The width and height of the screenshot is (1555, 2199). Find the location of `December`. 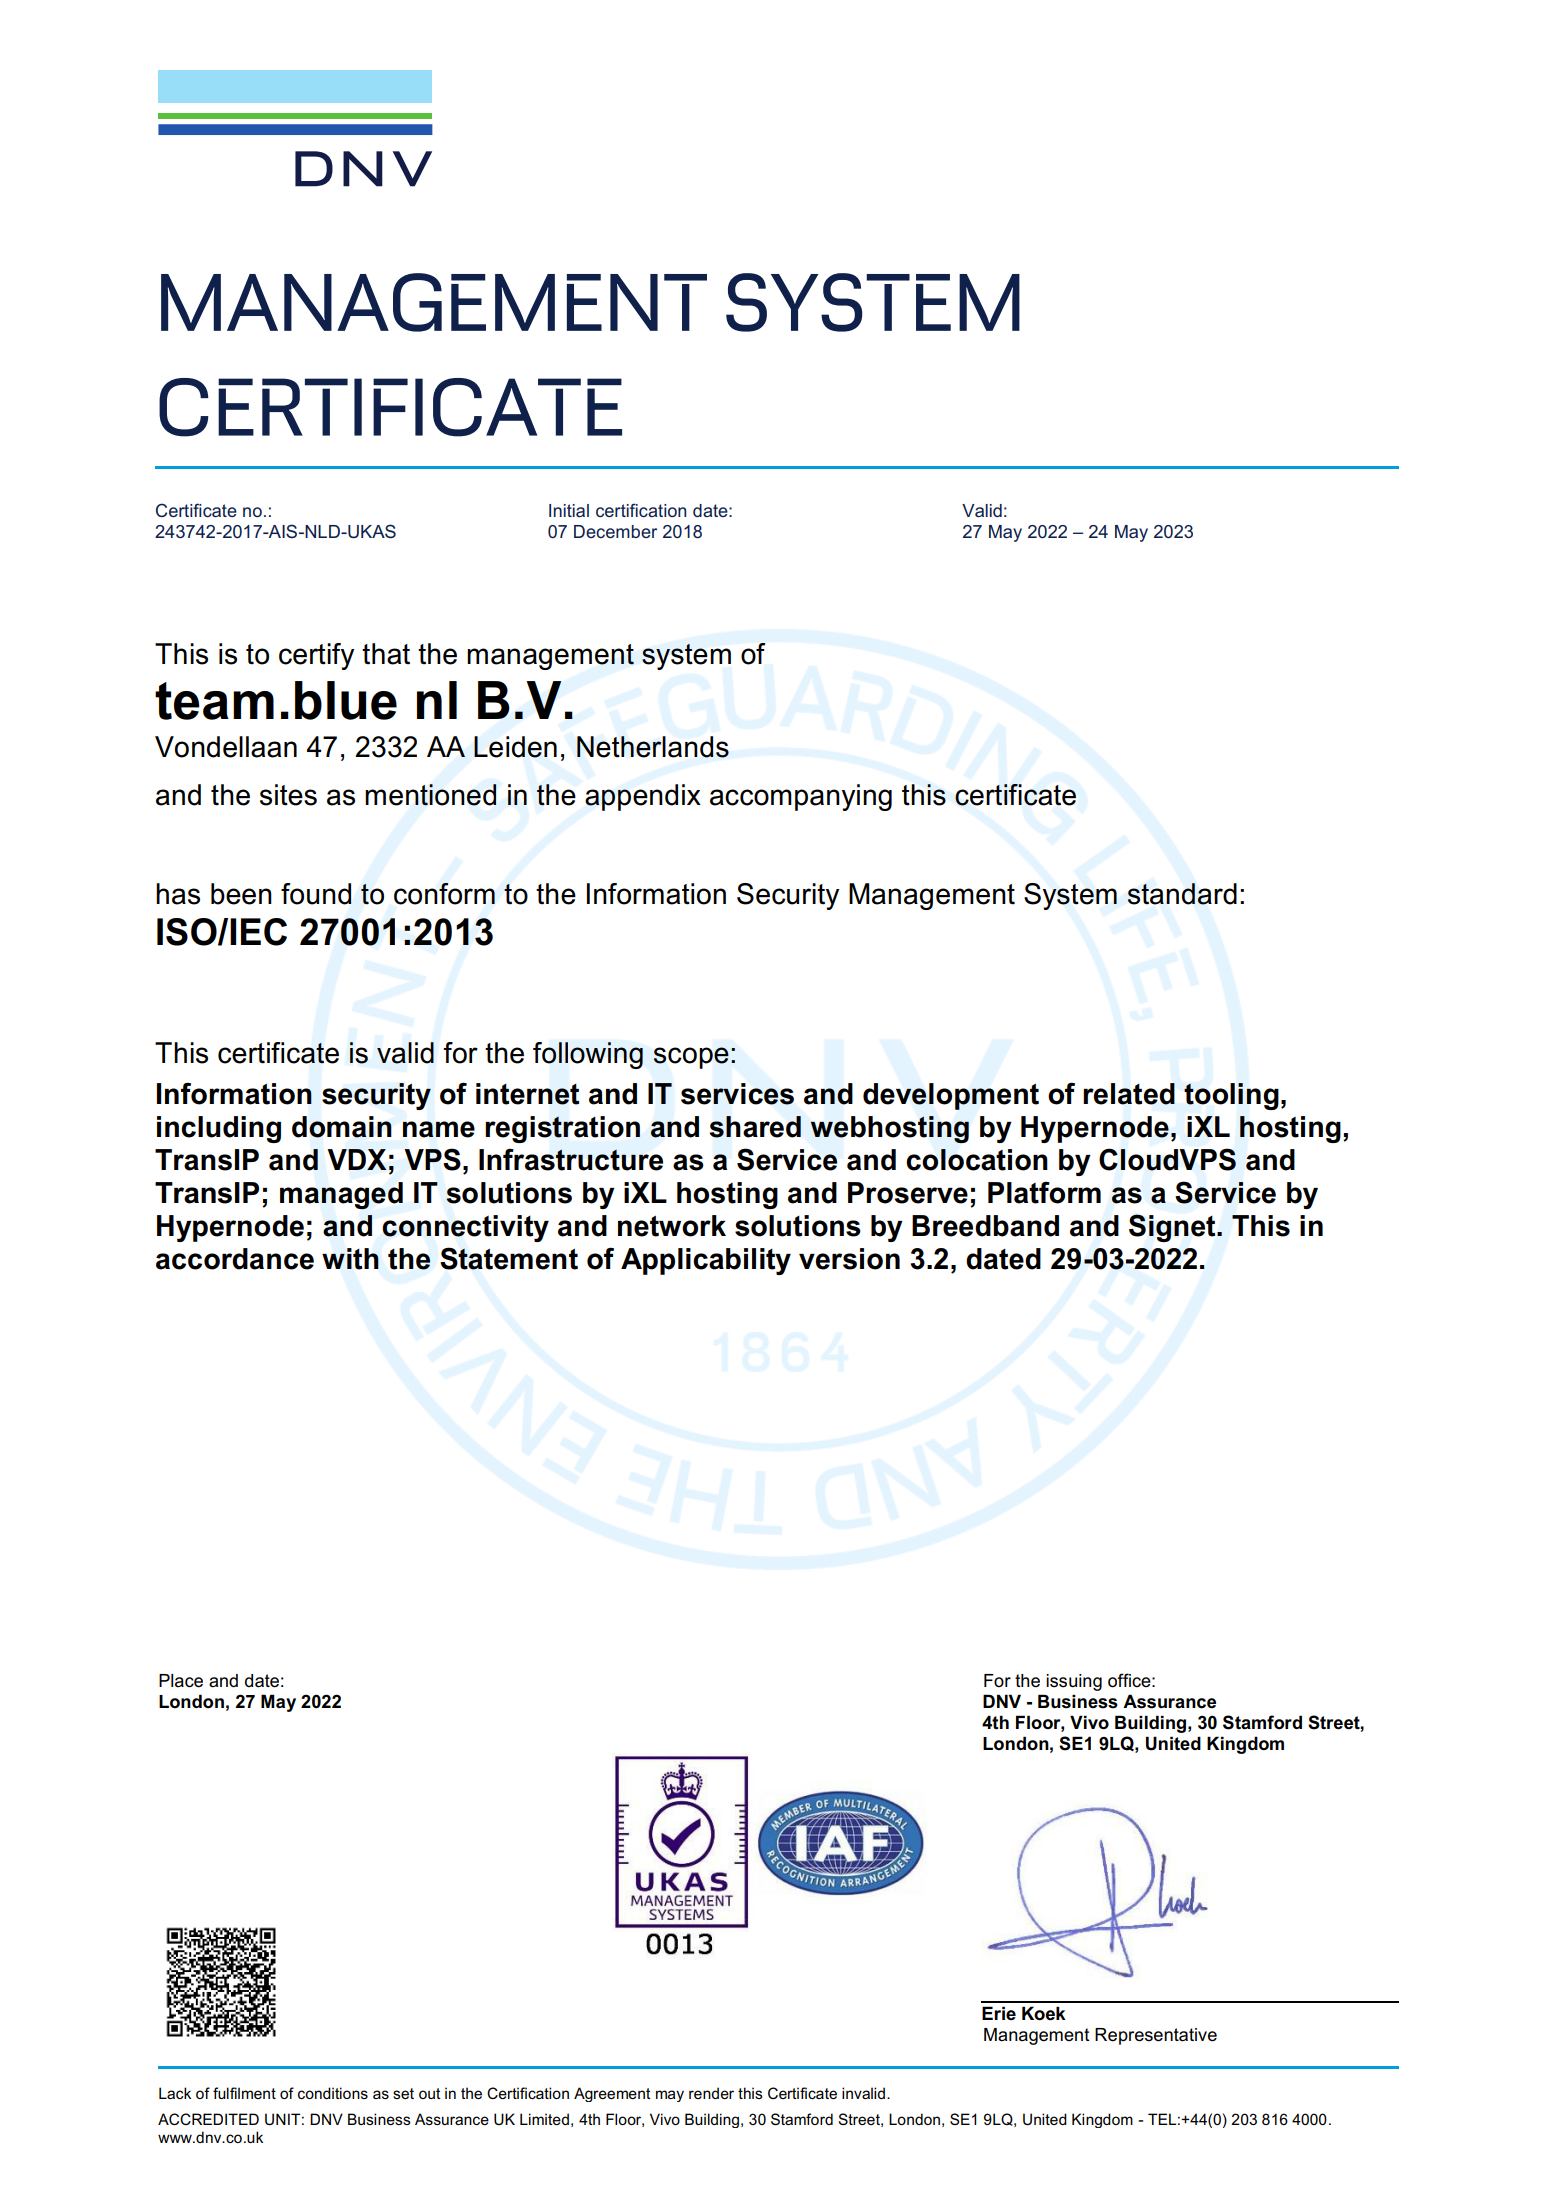

December is located at coordinates (615, 531).
